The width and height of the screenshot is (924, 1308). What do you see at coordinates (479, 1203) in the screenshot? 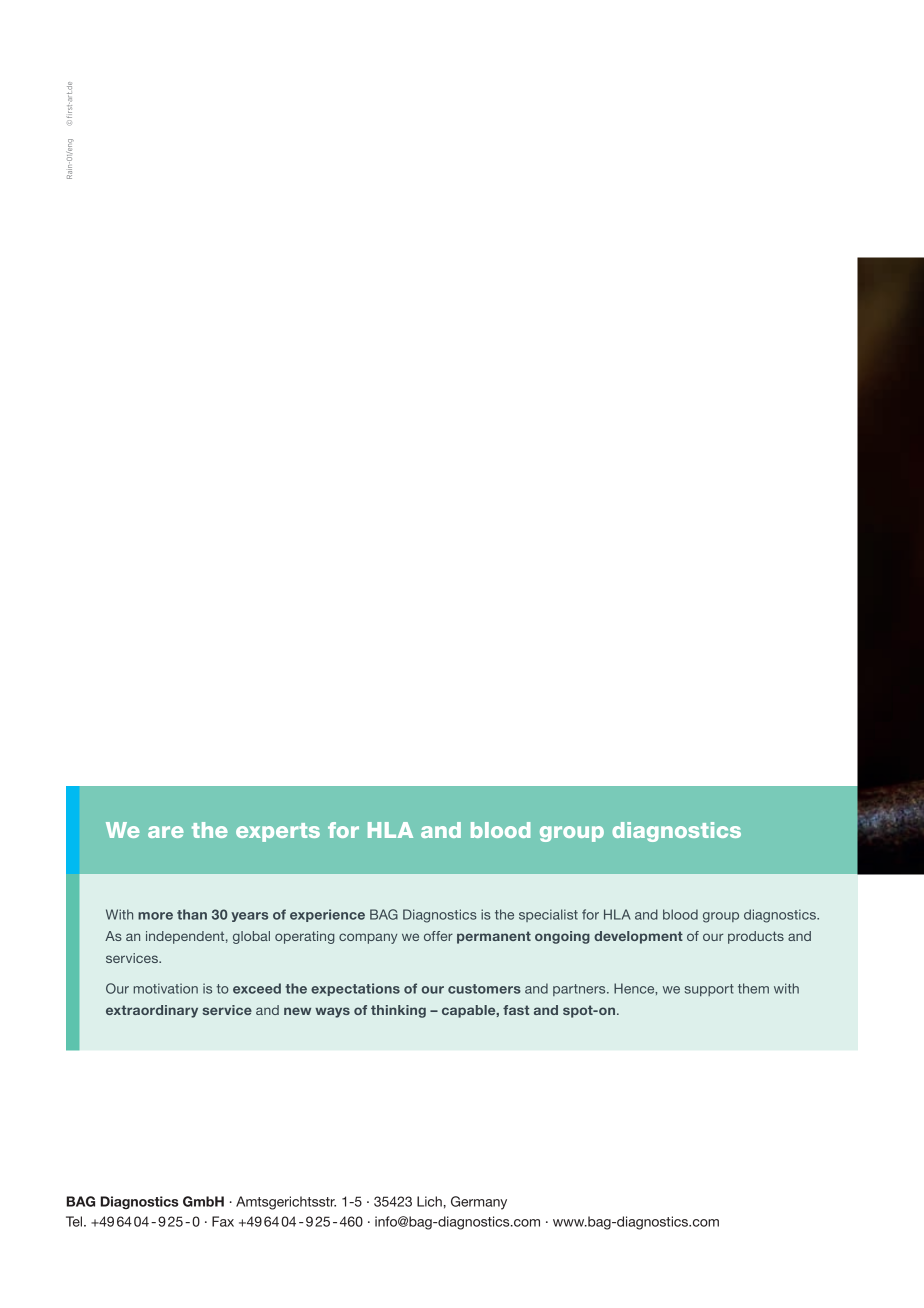
I see `Germany` at bounding box center [479, 1203].
